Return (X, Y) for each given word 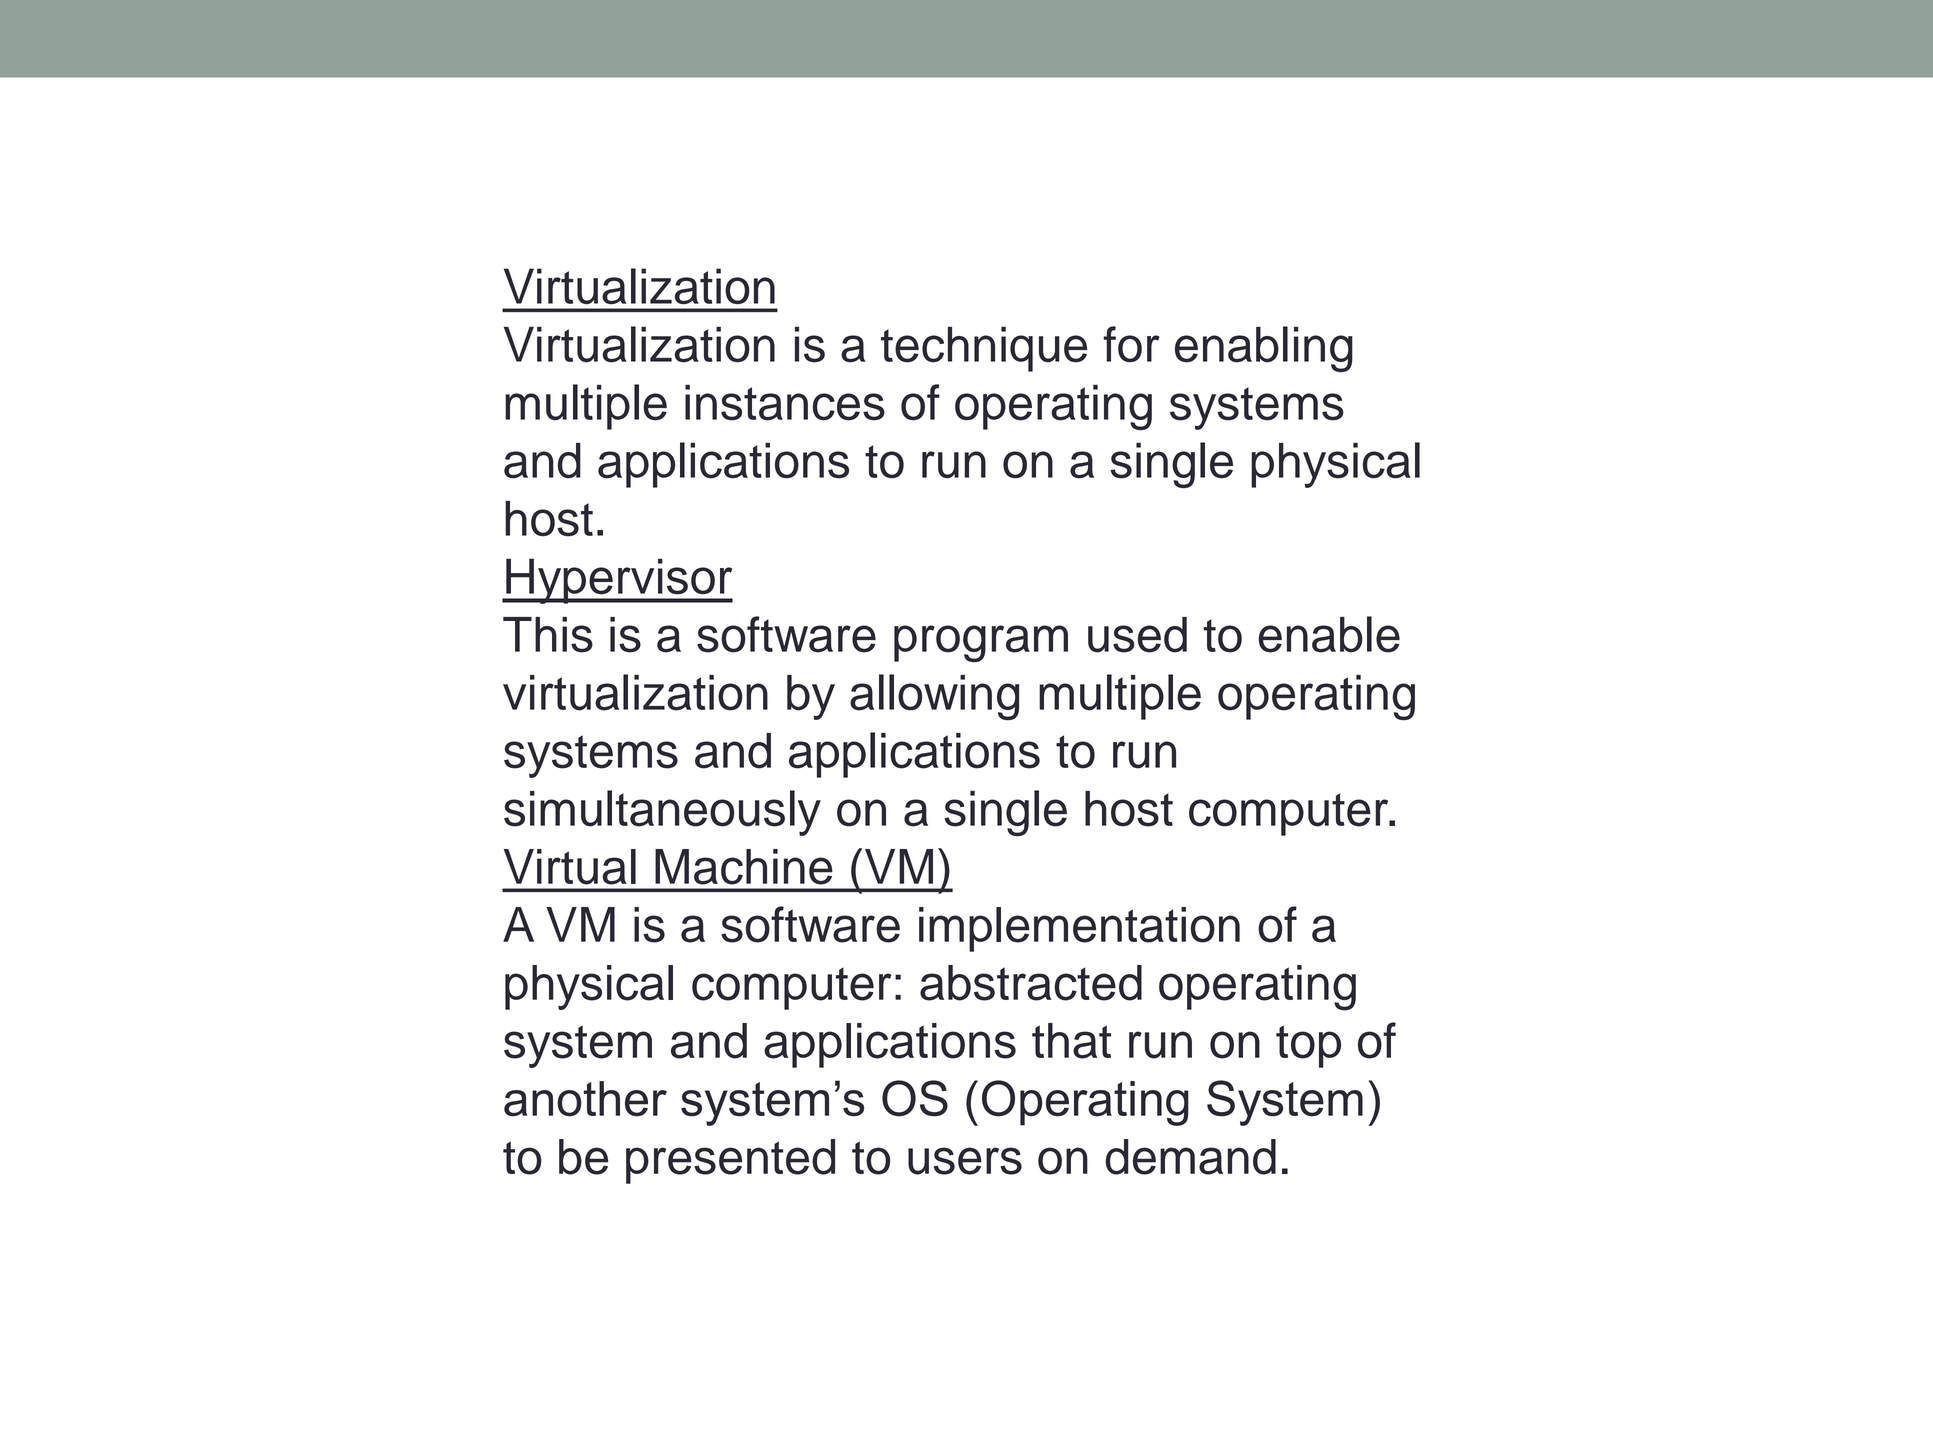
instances (785, 403)
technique (984, 349)
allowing (934, 697)
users (965, 1161)
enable (1329, 634)
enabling (1264, 349)
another (585, 1099)
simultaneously (662, 813)
